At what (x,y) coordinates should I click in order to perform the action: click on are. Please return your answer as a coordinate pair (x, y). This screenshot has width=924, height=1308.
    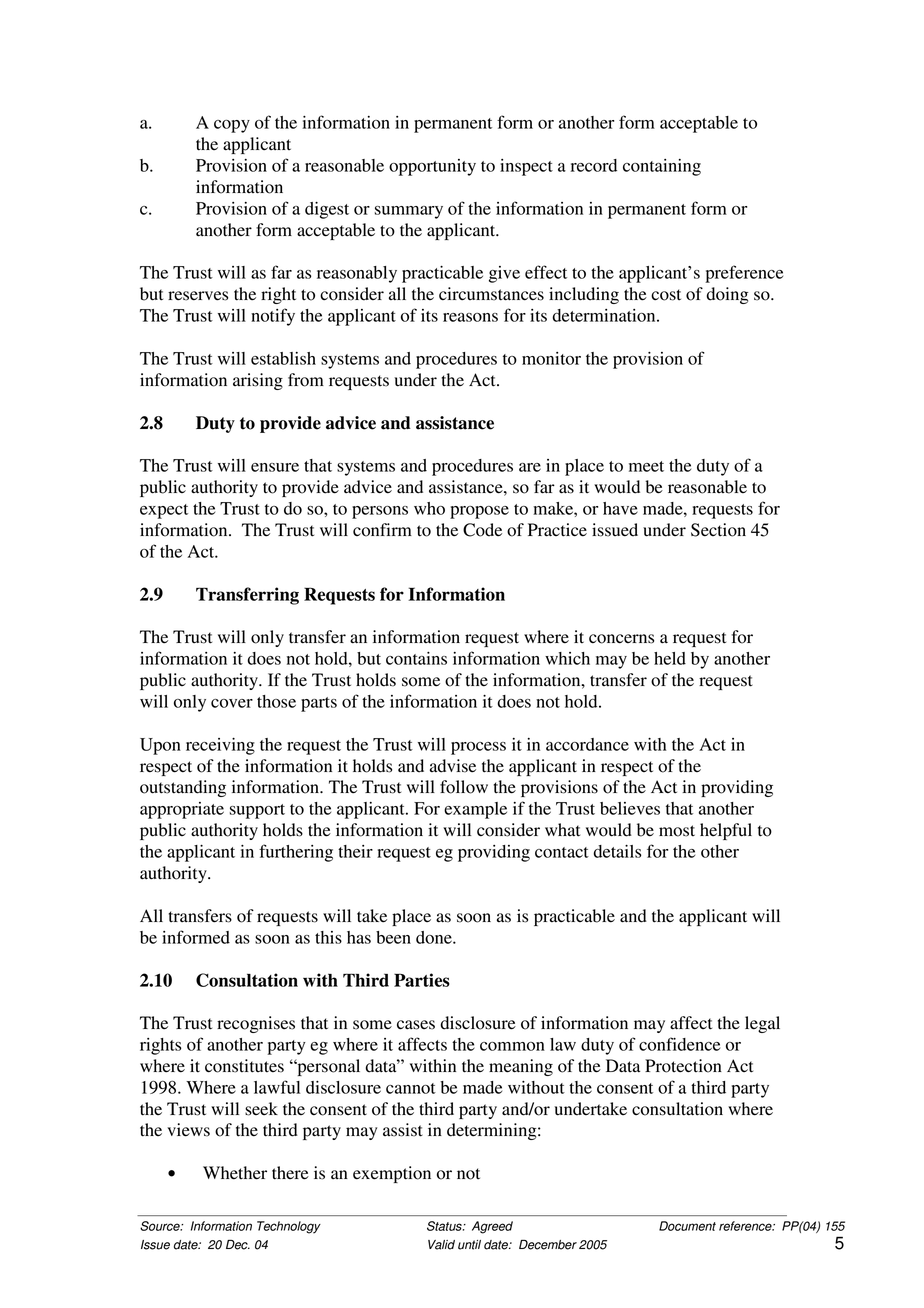
    Looking at the image, I should click on (530, 467).
